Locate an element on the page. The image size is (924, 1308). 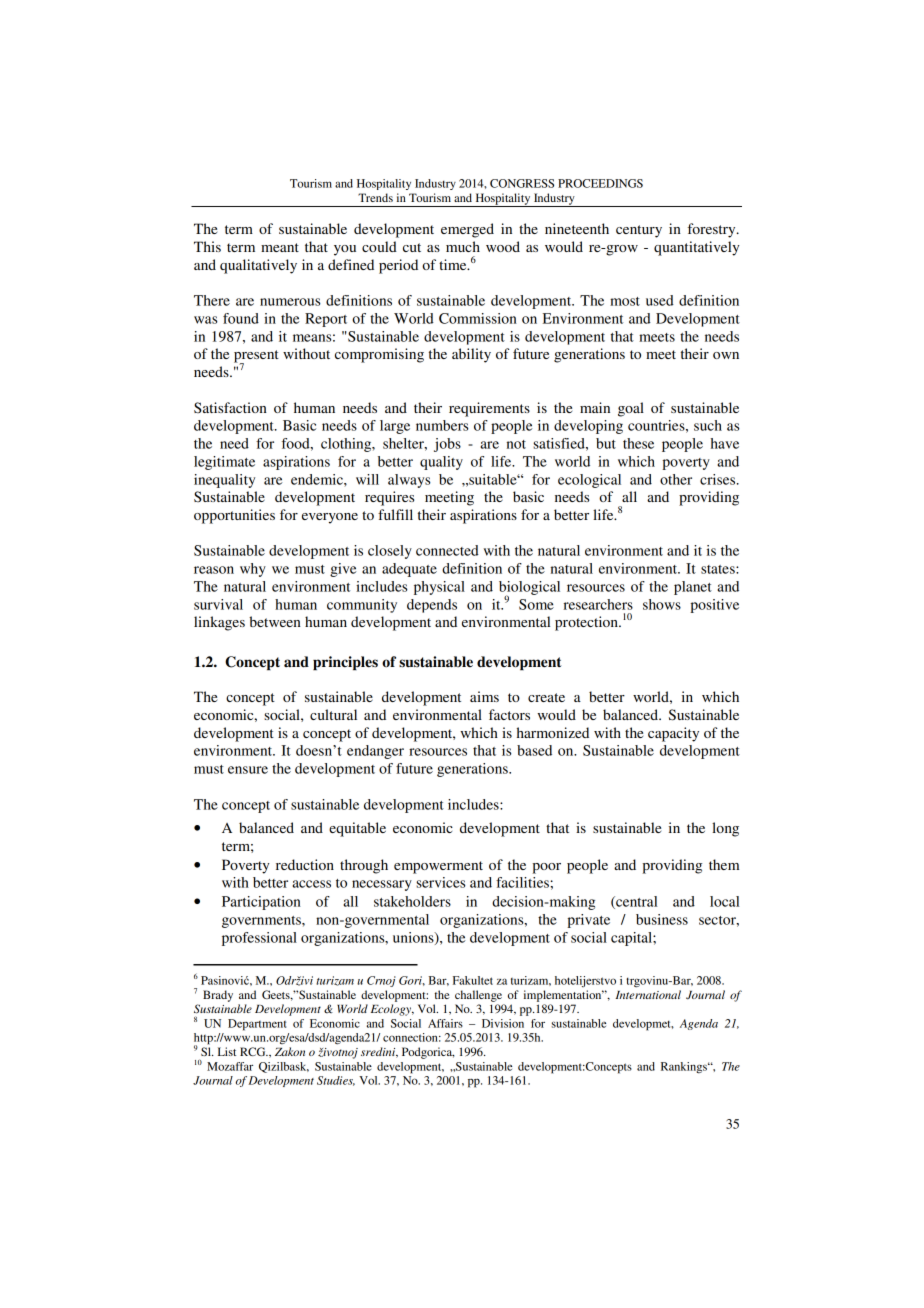
empowerment is located at coordinates (438, 867).
